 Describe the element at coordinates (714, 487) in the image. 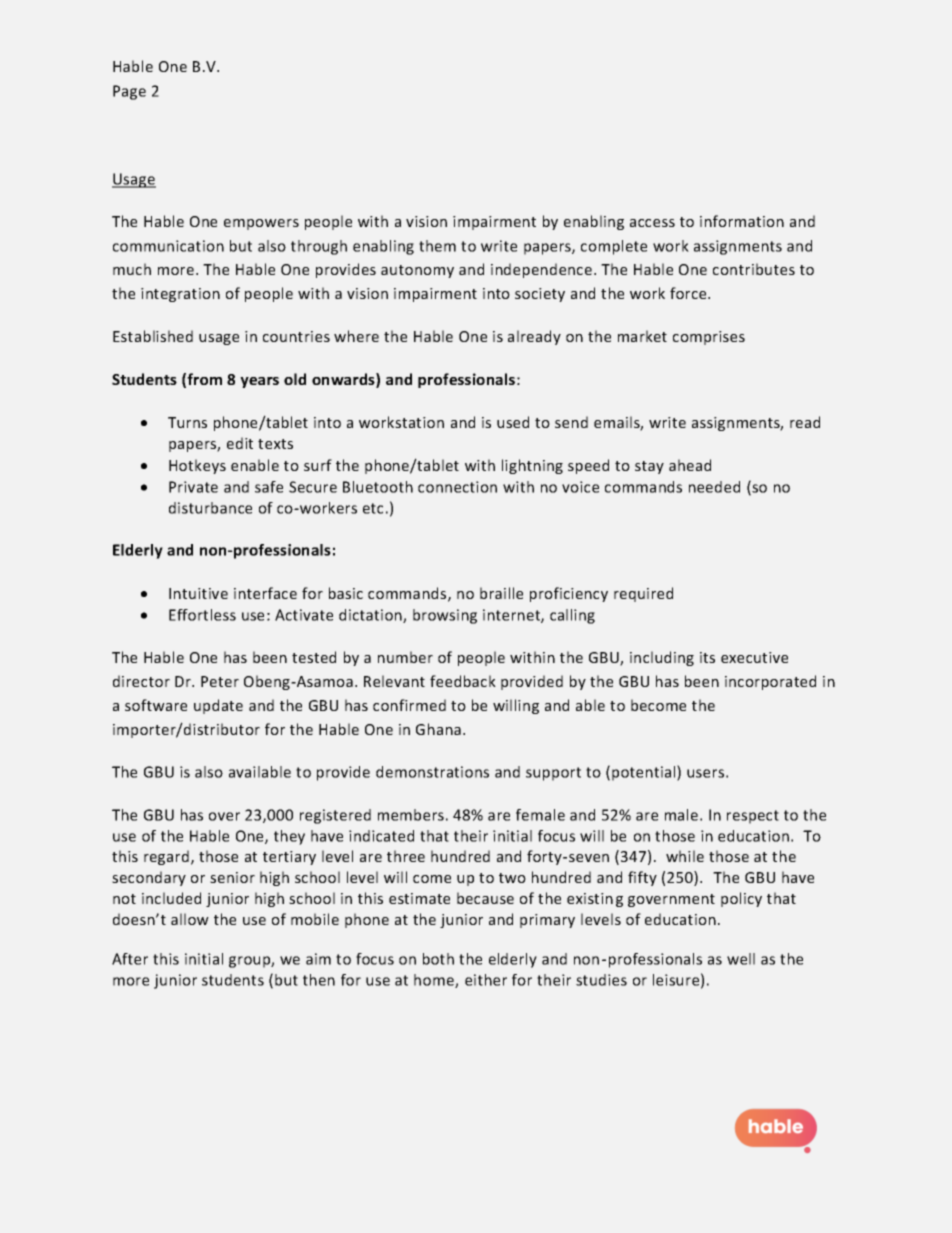

I see `needed` at that location.
